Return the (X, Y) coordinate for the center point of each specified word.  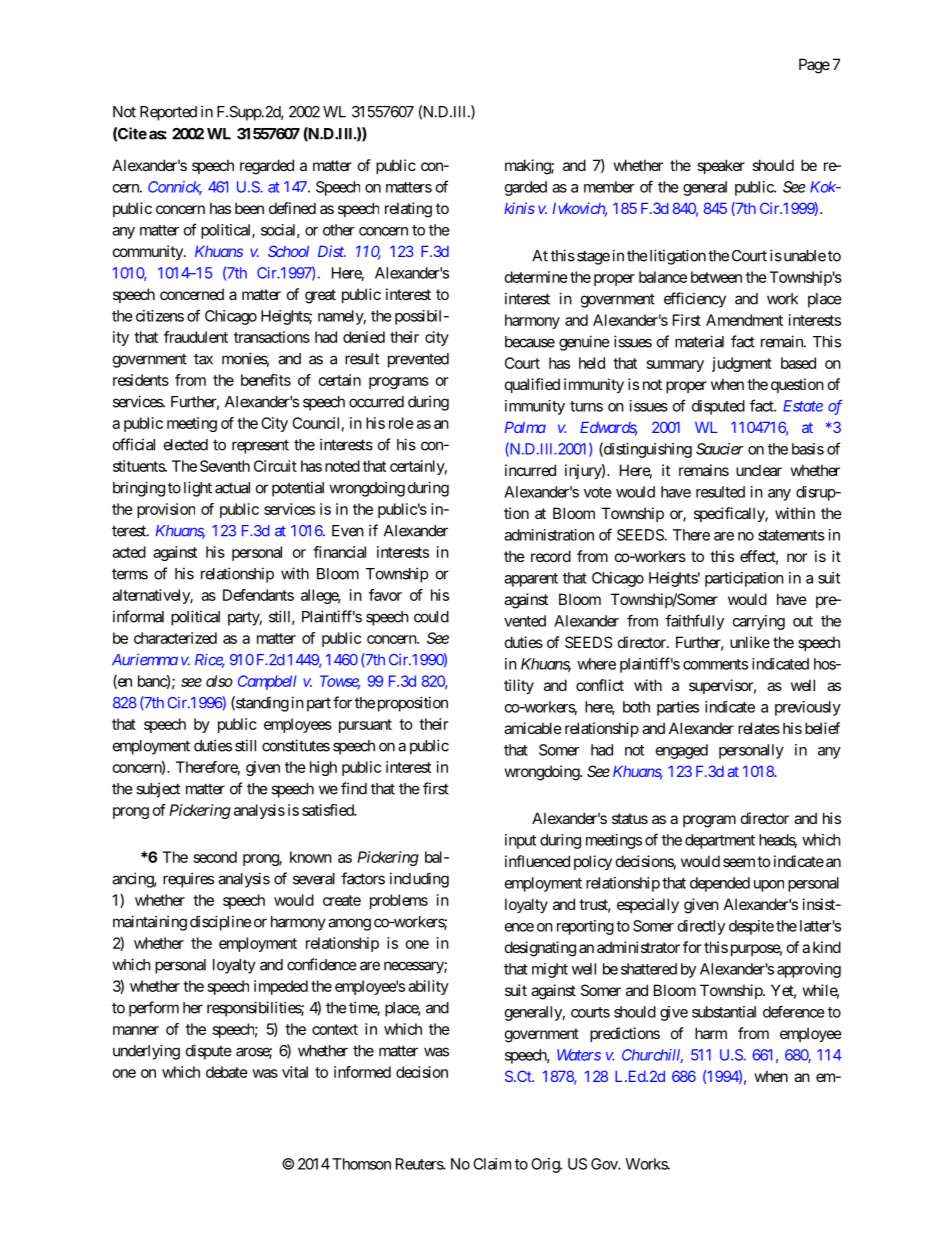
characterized (175, 638)
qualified (532, 385)
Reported (168, 113)
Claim (492, 1164)
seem (739, 862)
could (431, 617)
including (419, 880)
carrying (759, 622)
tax (203, 359)
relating (408, 210)
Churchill (652, 1056)
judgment (742, 364)
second (215, 857)
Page (814, 66)
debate (227, 1072)
